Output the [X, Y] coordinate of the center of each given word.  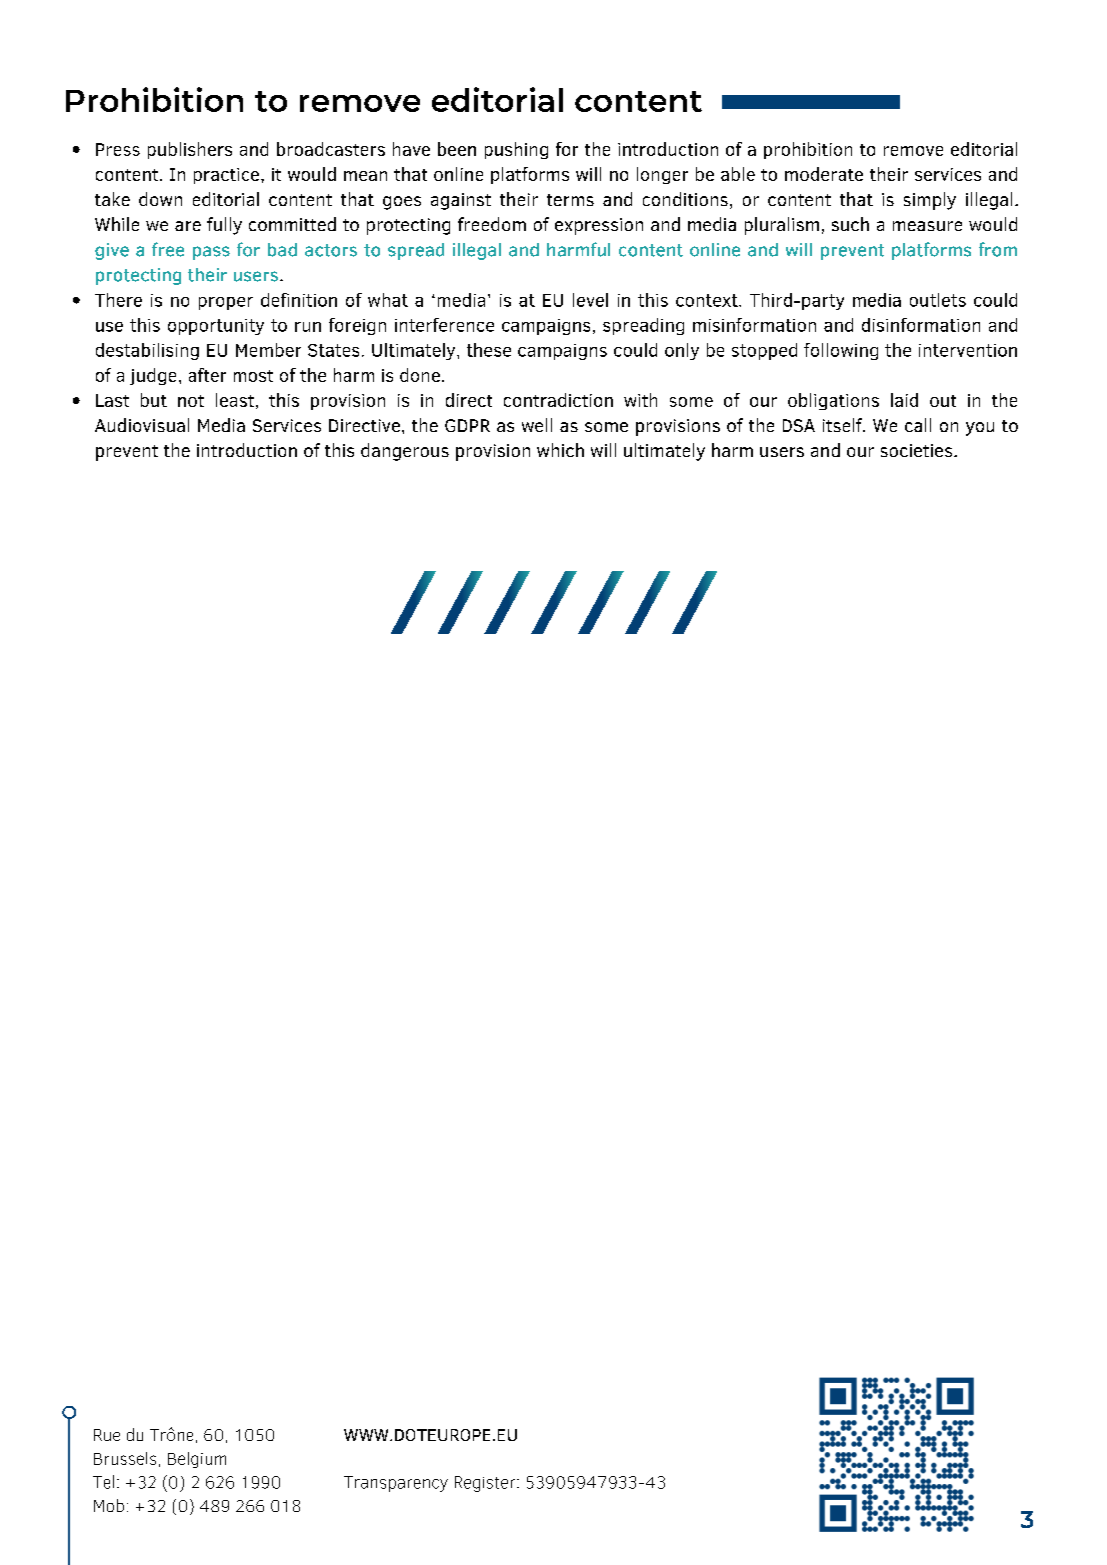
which [560, 450]
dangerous [405, 452]
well [537, 425]
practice [226, 176]
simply [930, 201]
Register [486, 1484]
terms [570, 200]
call [918, 425]
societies [916, 450]
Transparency [396, 1484]
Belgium [197, 1460]
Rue [107, 1435]
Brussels [125, 1458]
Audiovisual [142, 425]
